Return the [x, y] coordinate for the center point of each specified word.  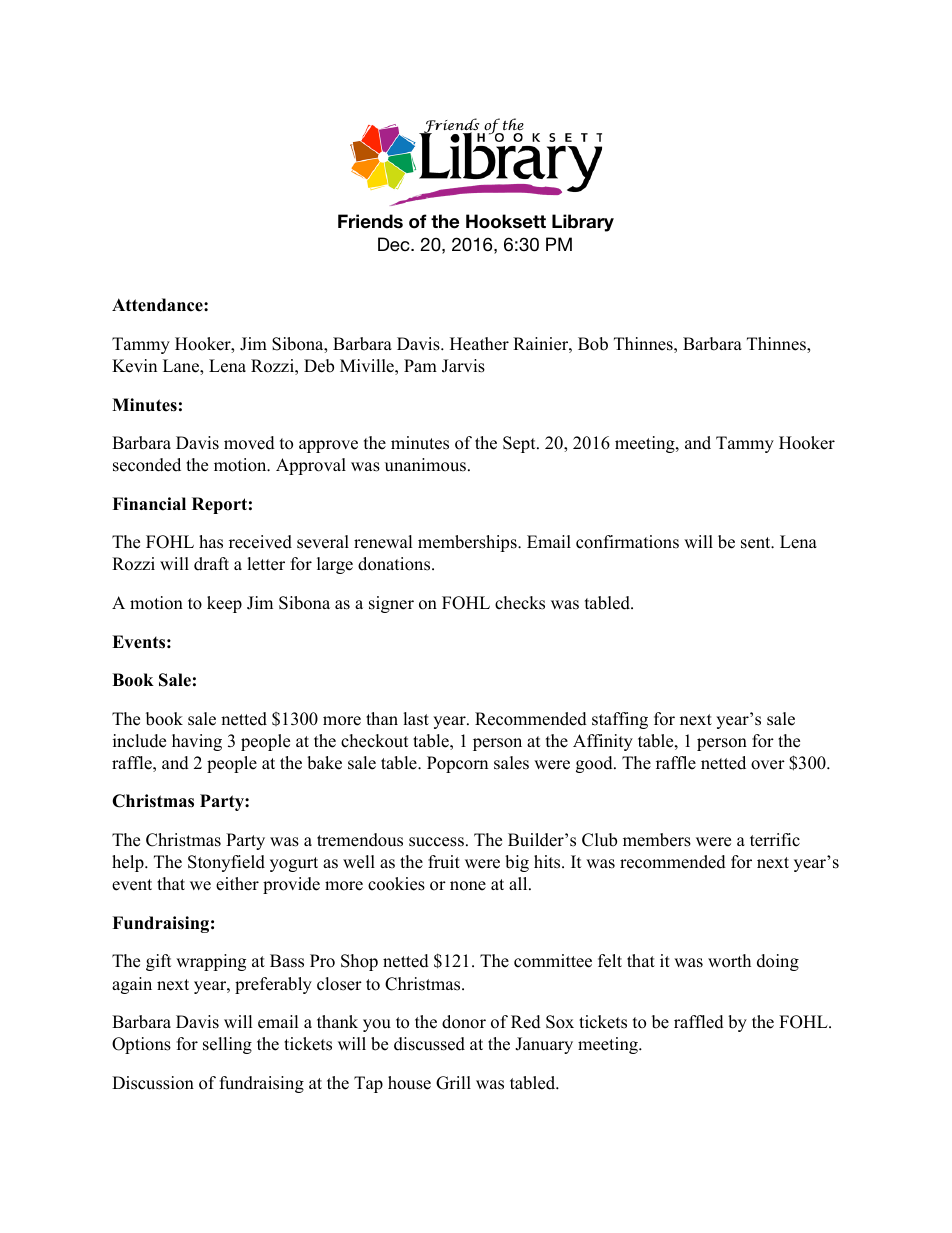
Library [583, 223]
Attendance [158, 305]
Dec [395, 244]
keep [224, 604]
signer [391, 604]
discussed [429, 1044]
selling [227, 1045]
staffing [620, 720]
